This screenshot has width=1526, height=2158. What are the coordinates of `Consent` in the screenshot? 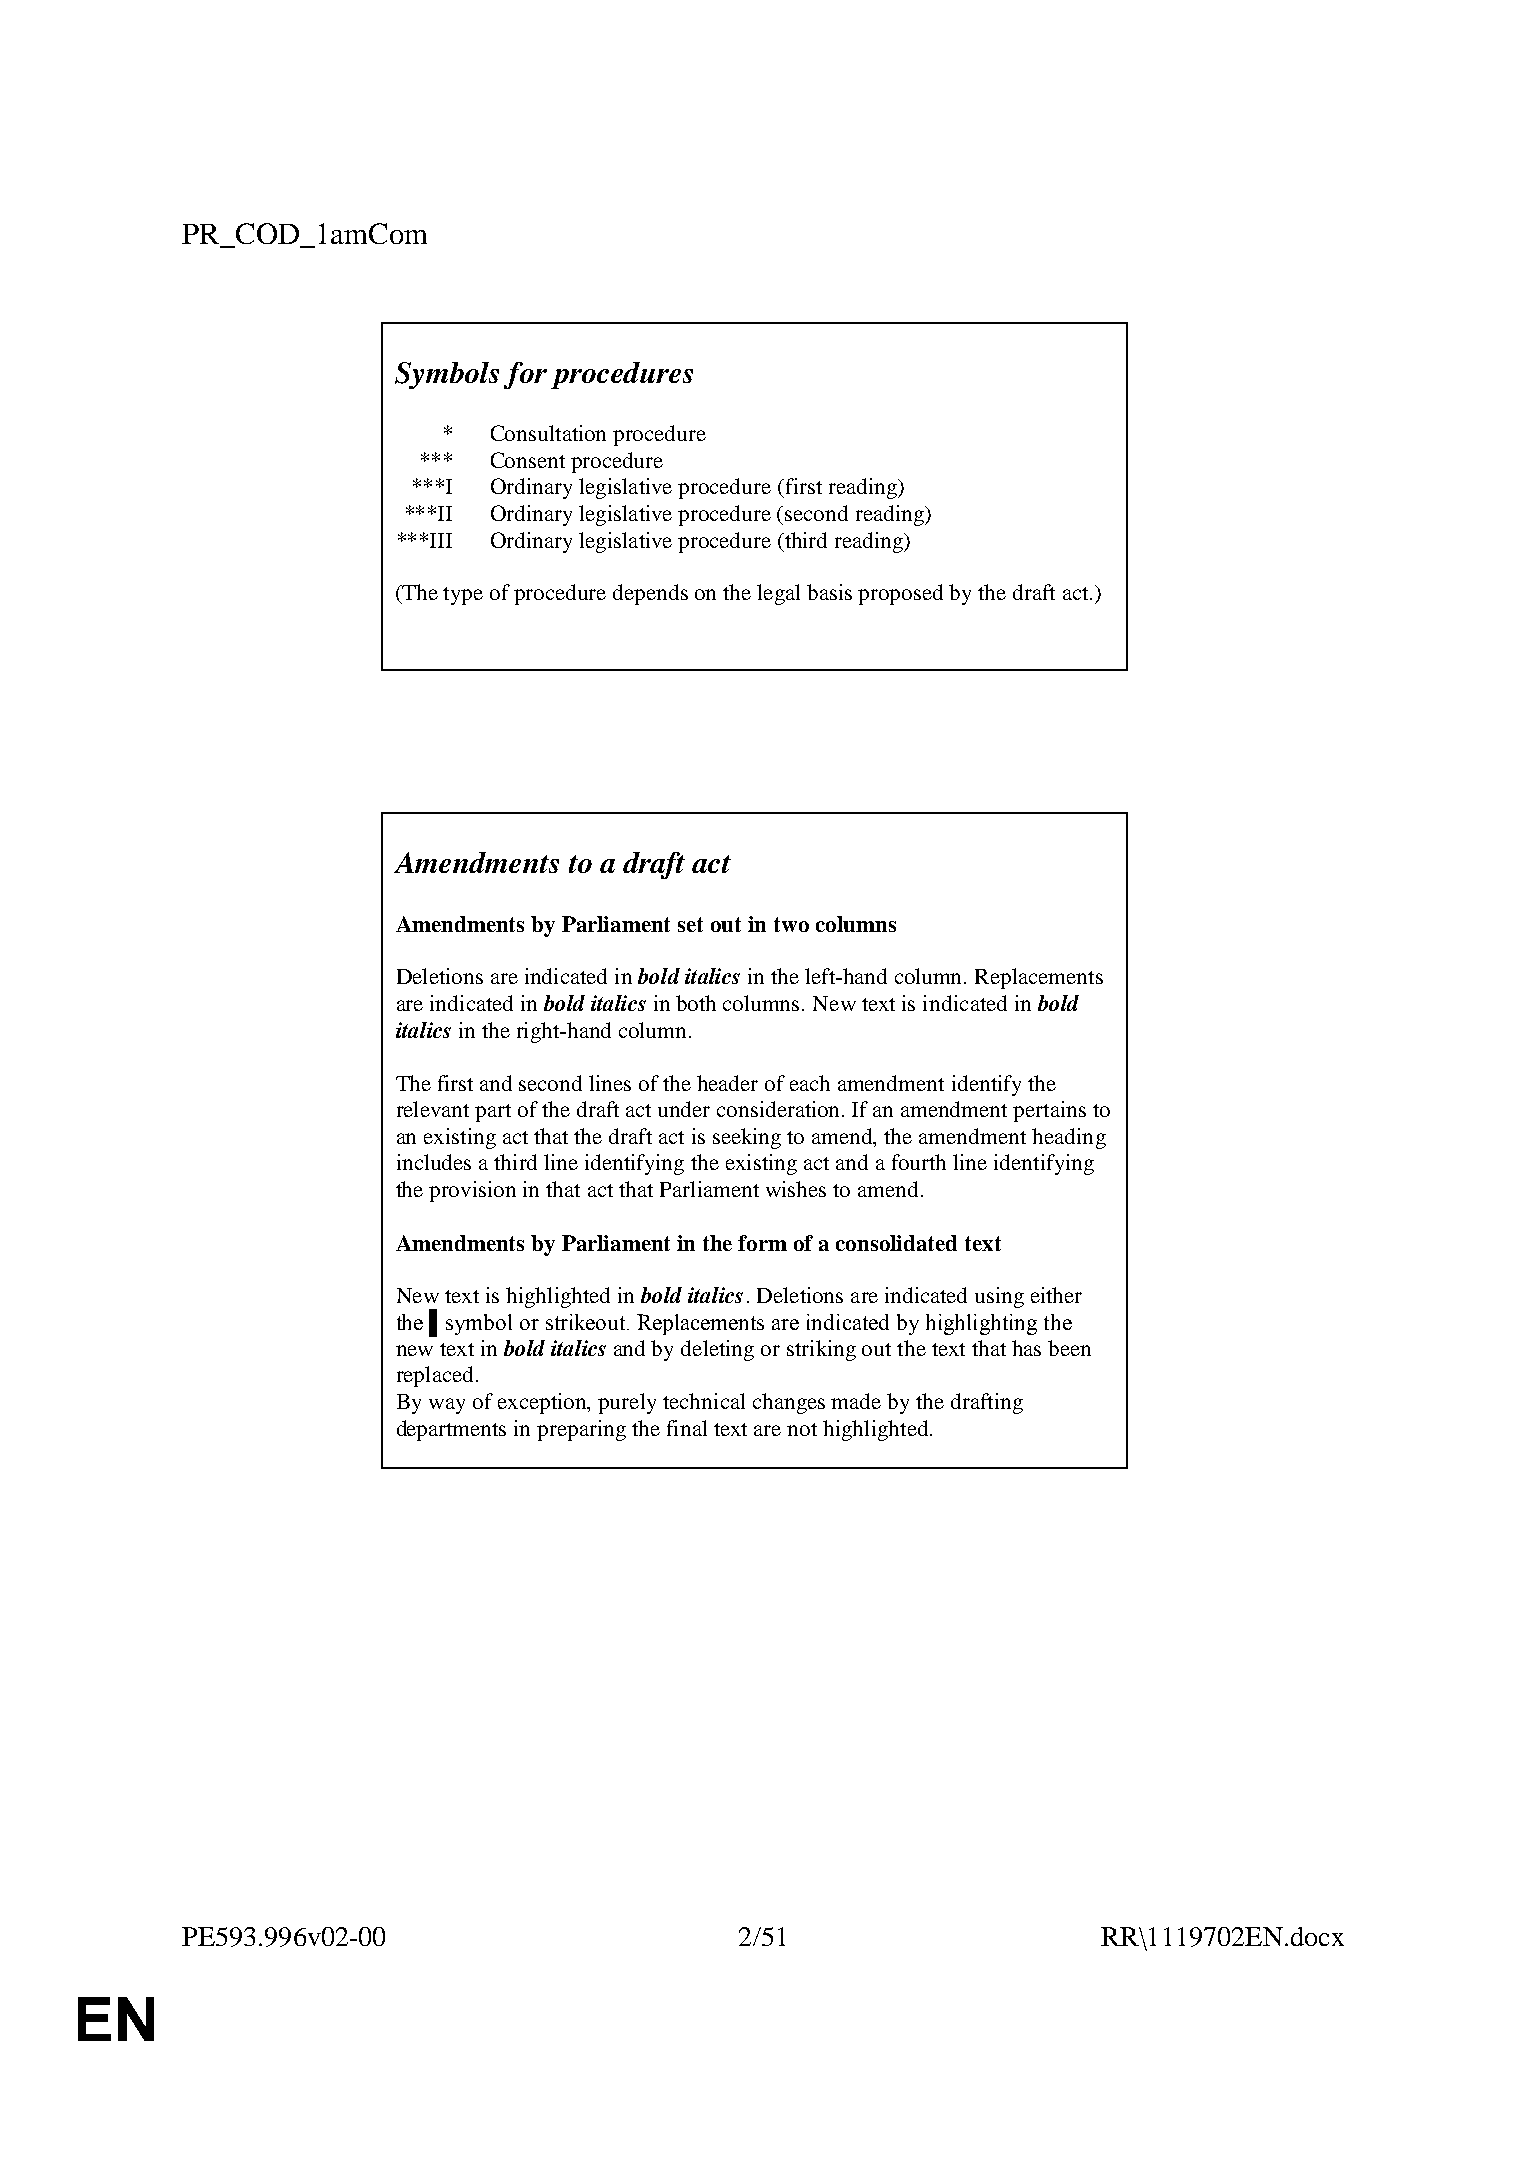 It's located at (528, 460).
